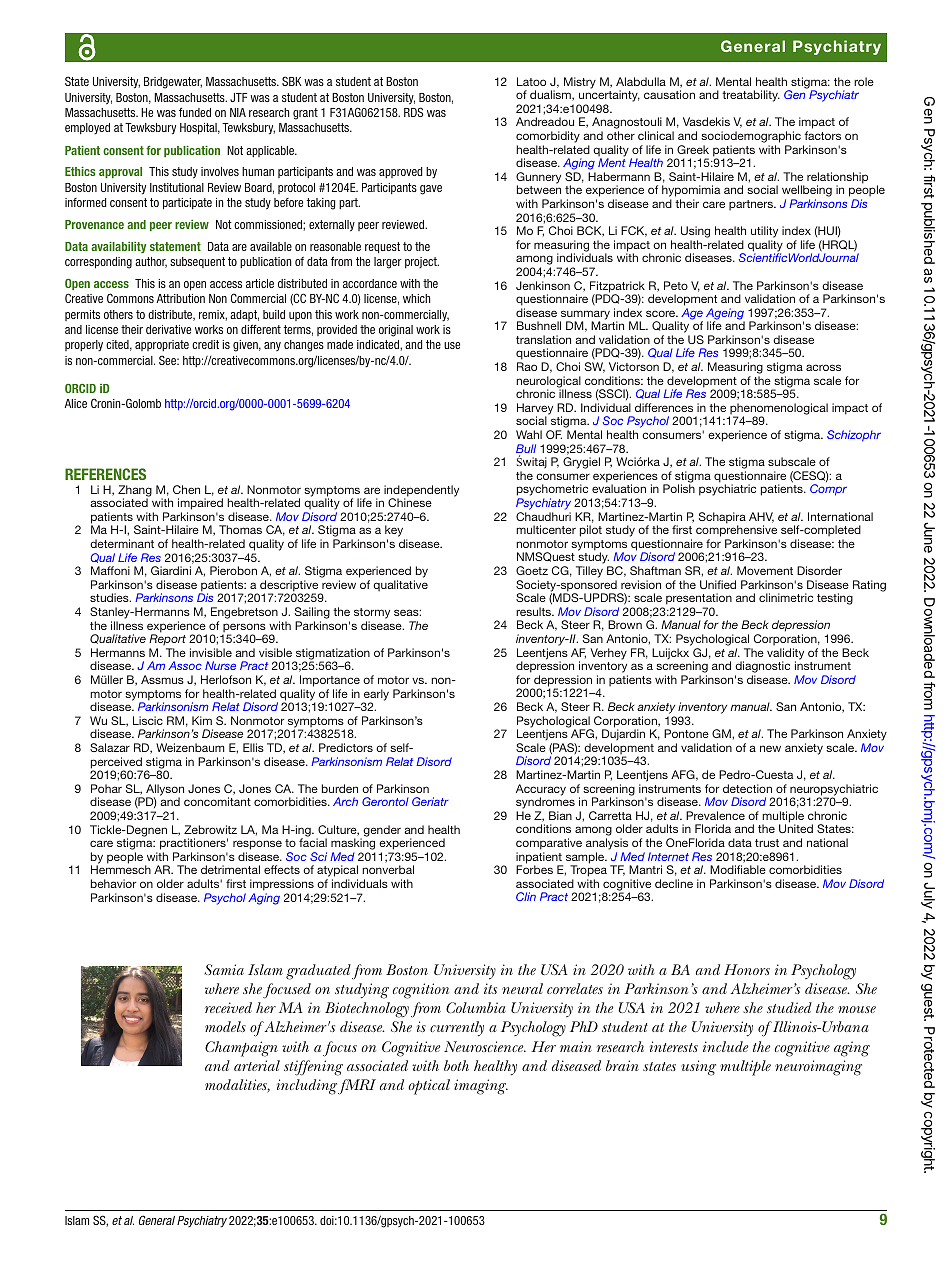  I want to click on independently, so click(421, 492).
